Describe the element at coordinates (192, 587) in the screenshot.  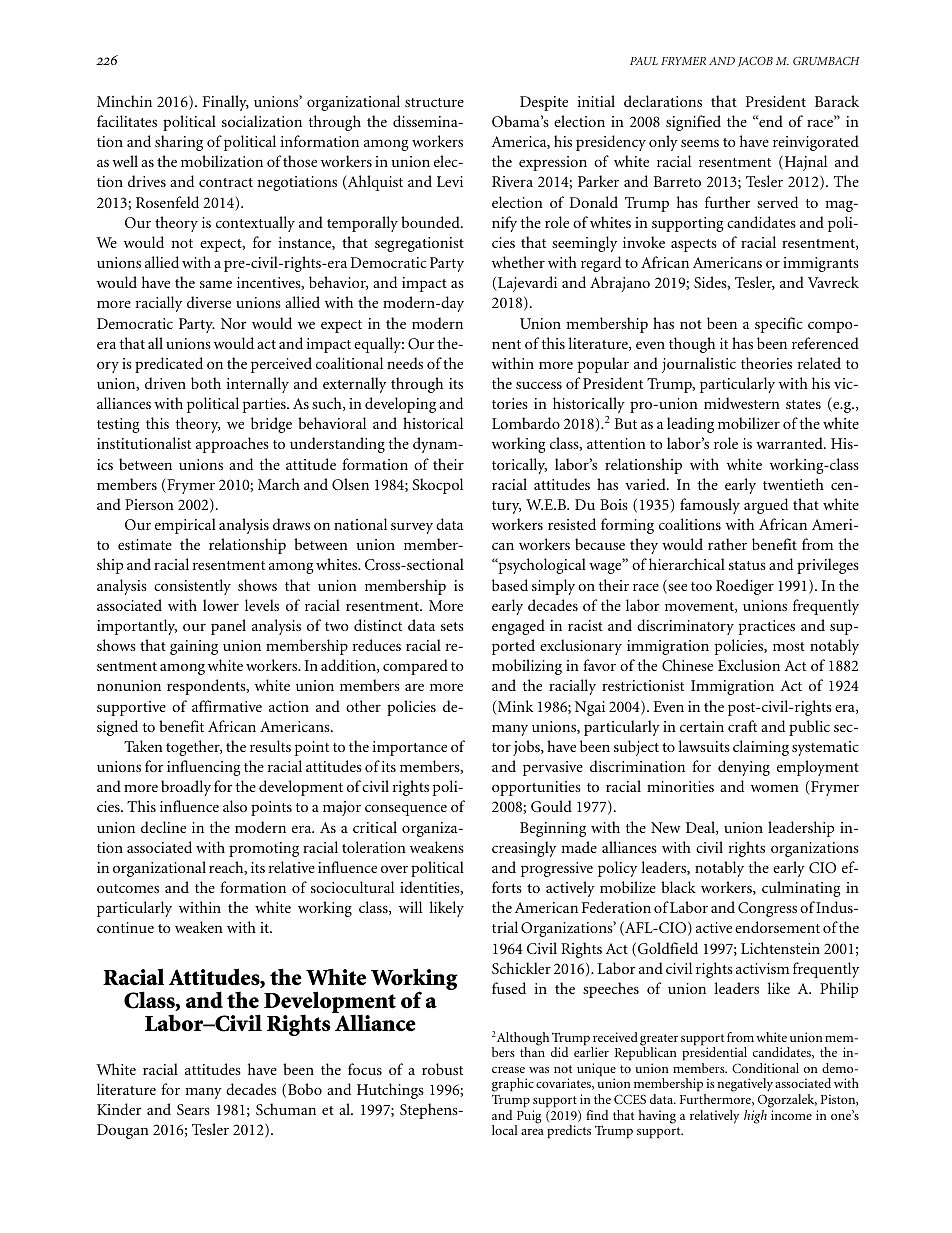
I see `consistently` at that location.
